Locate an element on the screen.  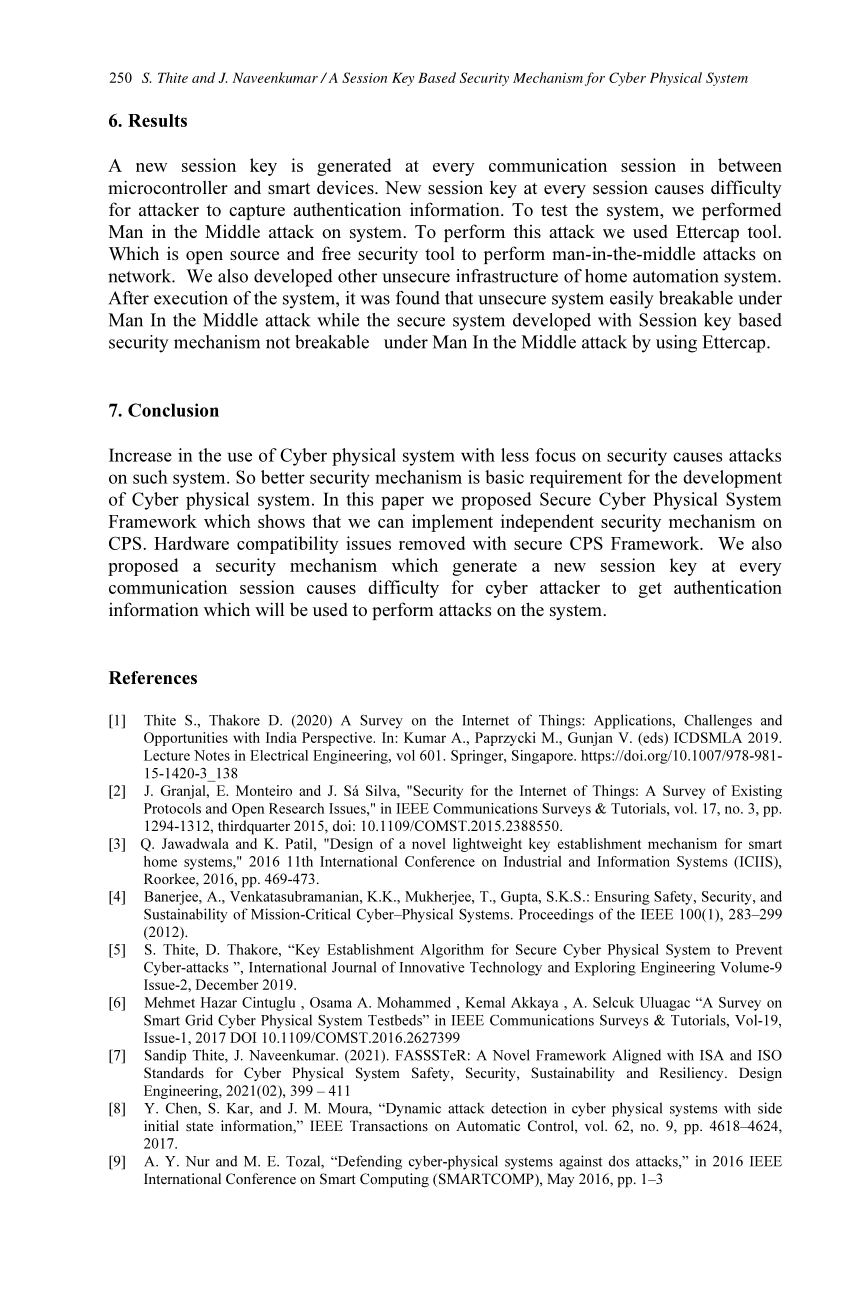
using is located at coordinates (676, 344).
